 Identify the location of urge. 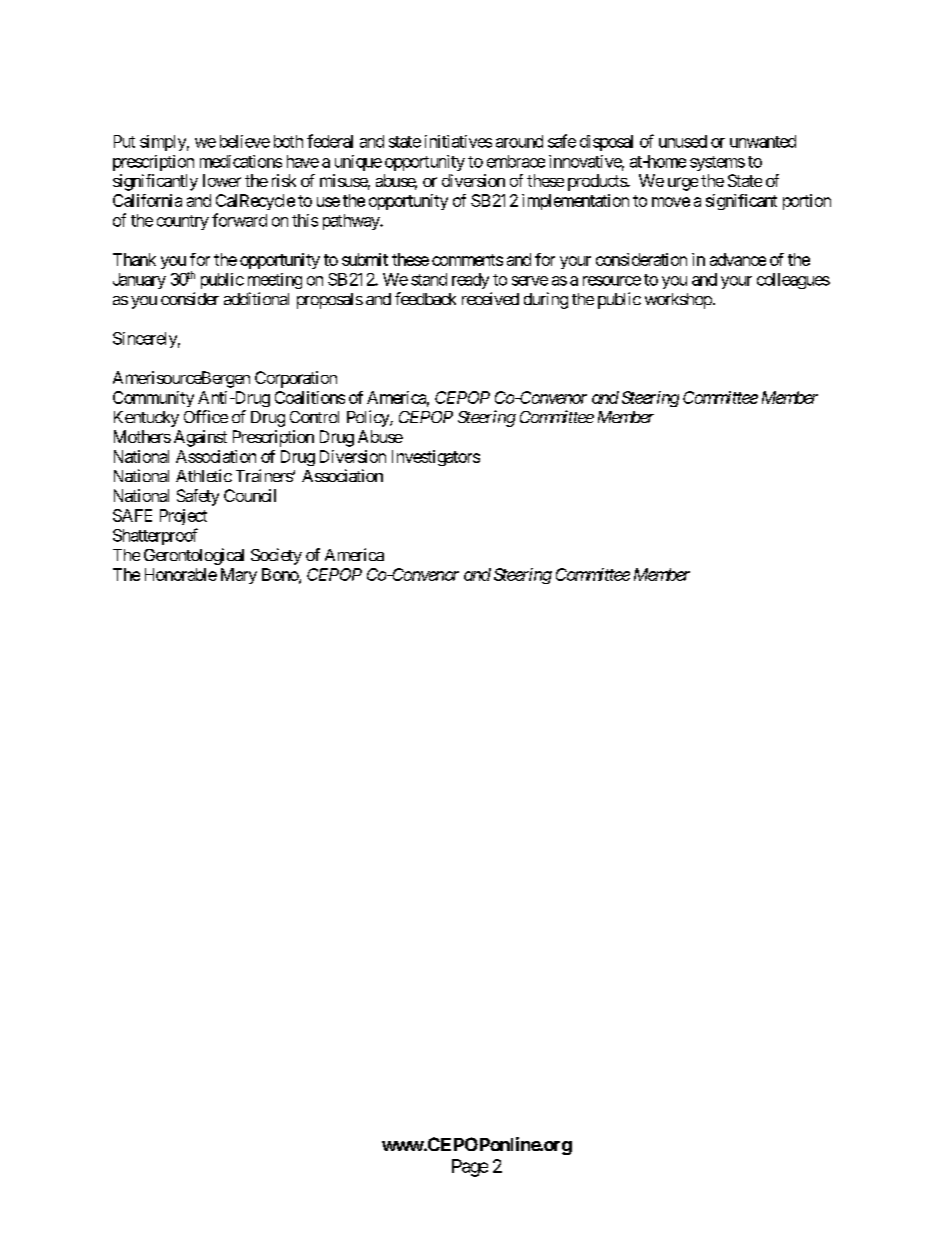
(683, 184).
